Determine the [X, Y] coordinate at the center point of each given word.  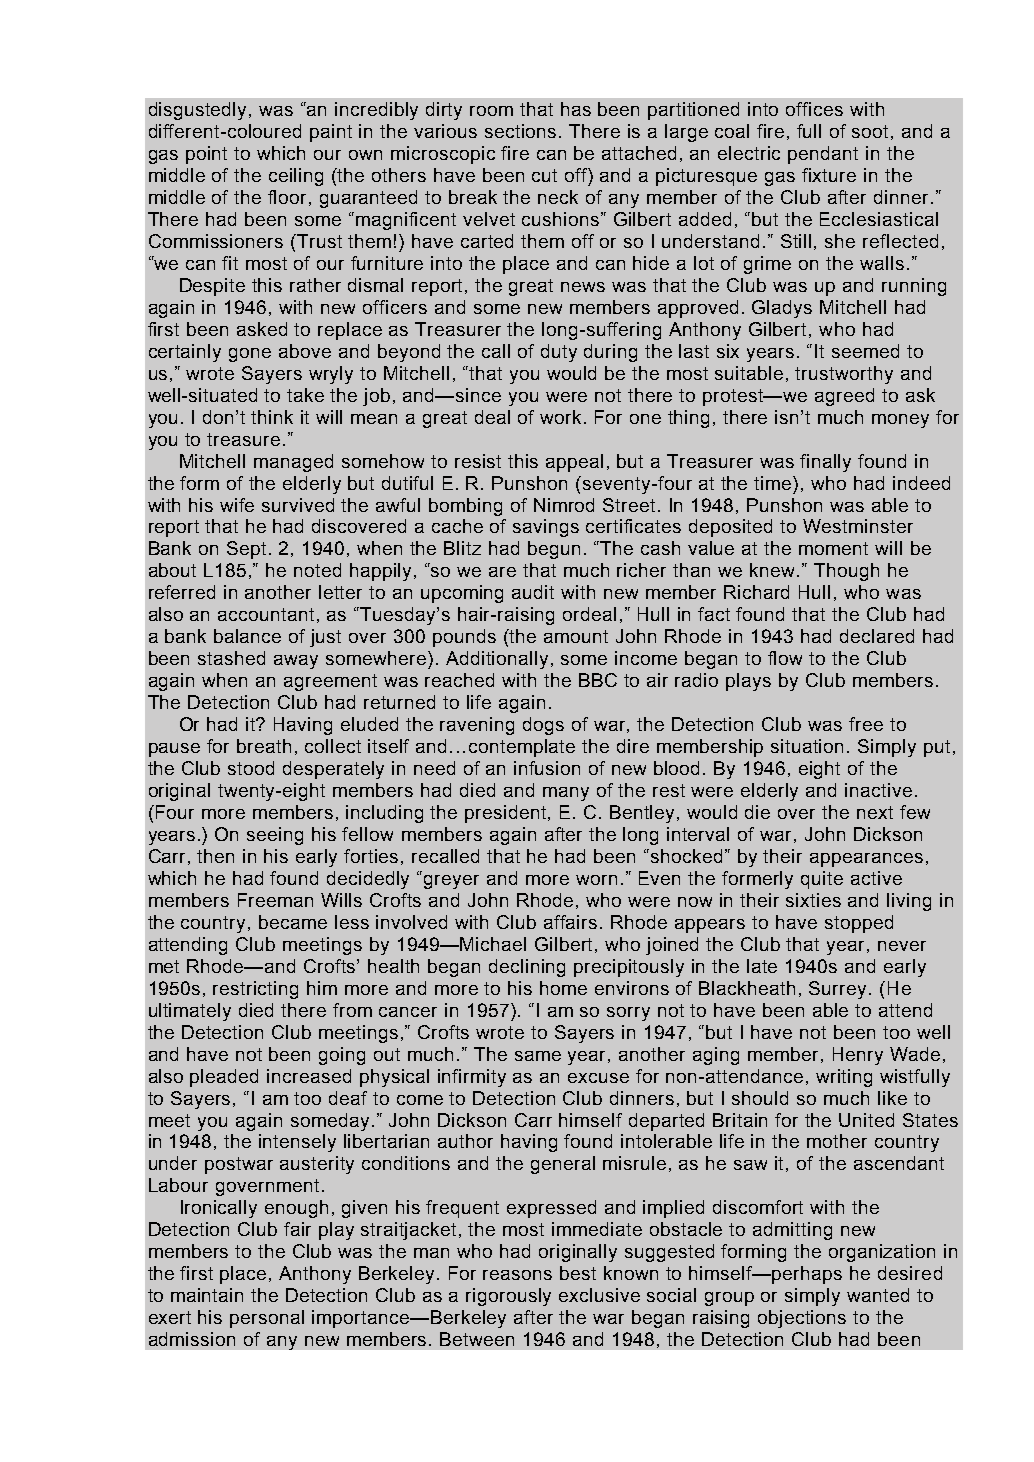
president [507, 814]
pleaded [224, 1078]
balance [247, 636]
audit [533, 592]
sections [522, 131]
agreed [844, 397]
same [538, 1056]
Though [846, 572]
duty [559, 353]
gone [250, 355]
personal [267, 1319]
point [206, 155]
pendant [823, 155]
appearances [866, 860]
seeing [275, 836]
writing [844, 1078]
